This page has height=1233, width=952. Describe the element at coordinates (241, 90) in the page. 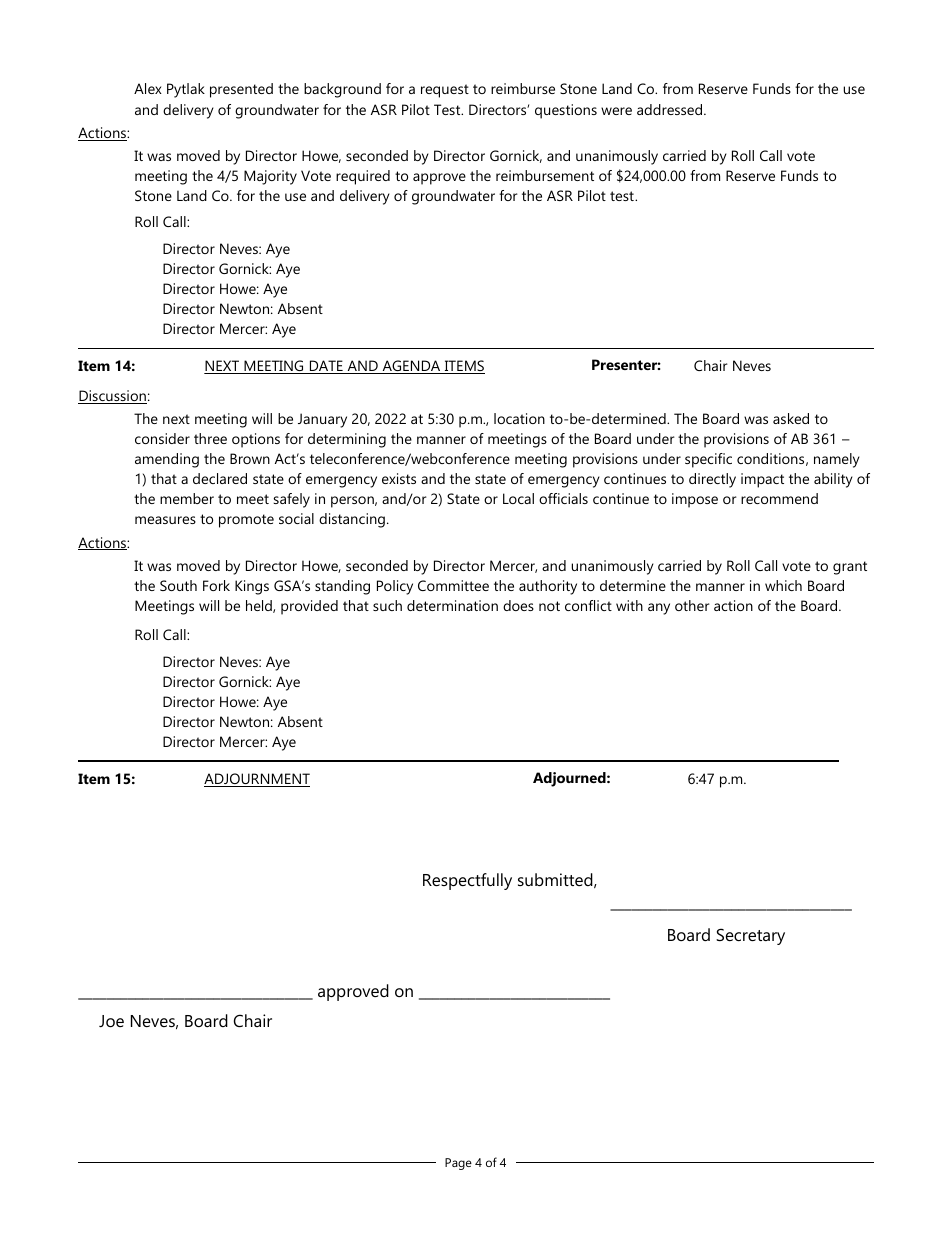

I see `presented` at that location.
